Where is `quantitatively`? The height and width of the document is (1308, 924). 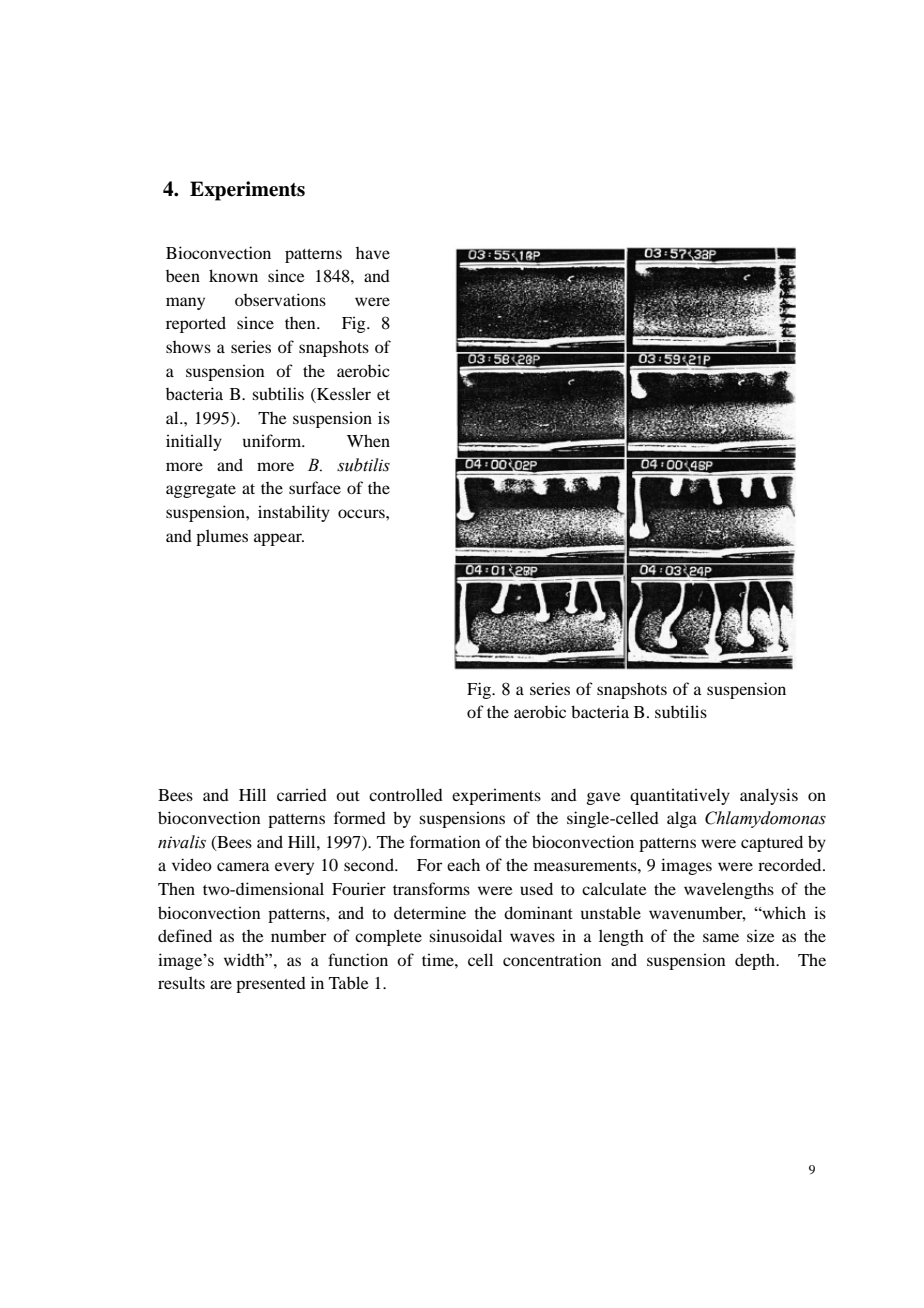
quantitatively is located at coordinates (680, 796).
